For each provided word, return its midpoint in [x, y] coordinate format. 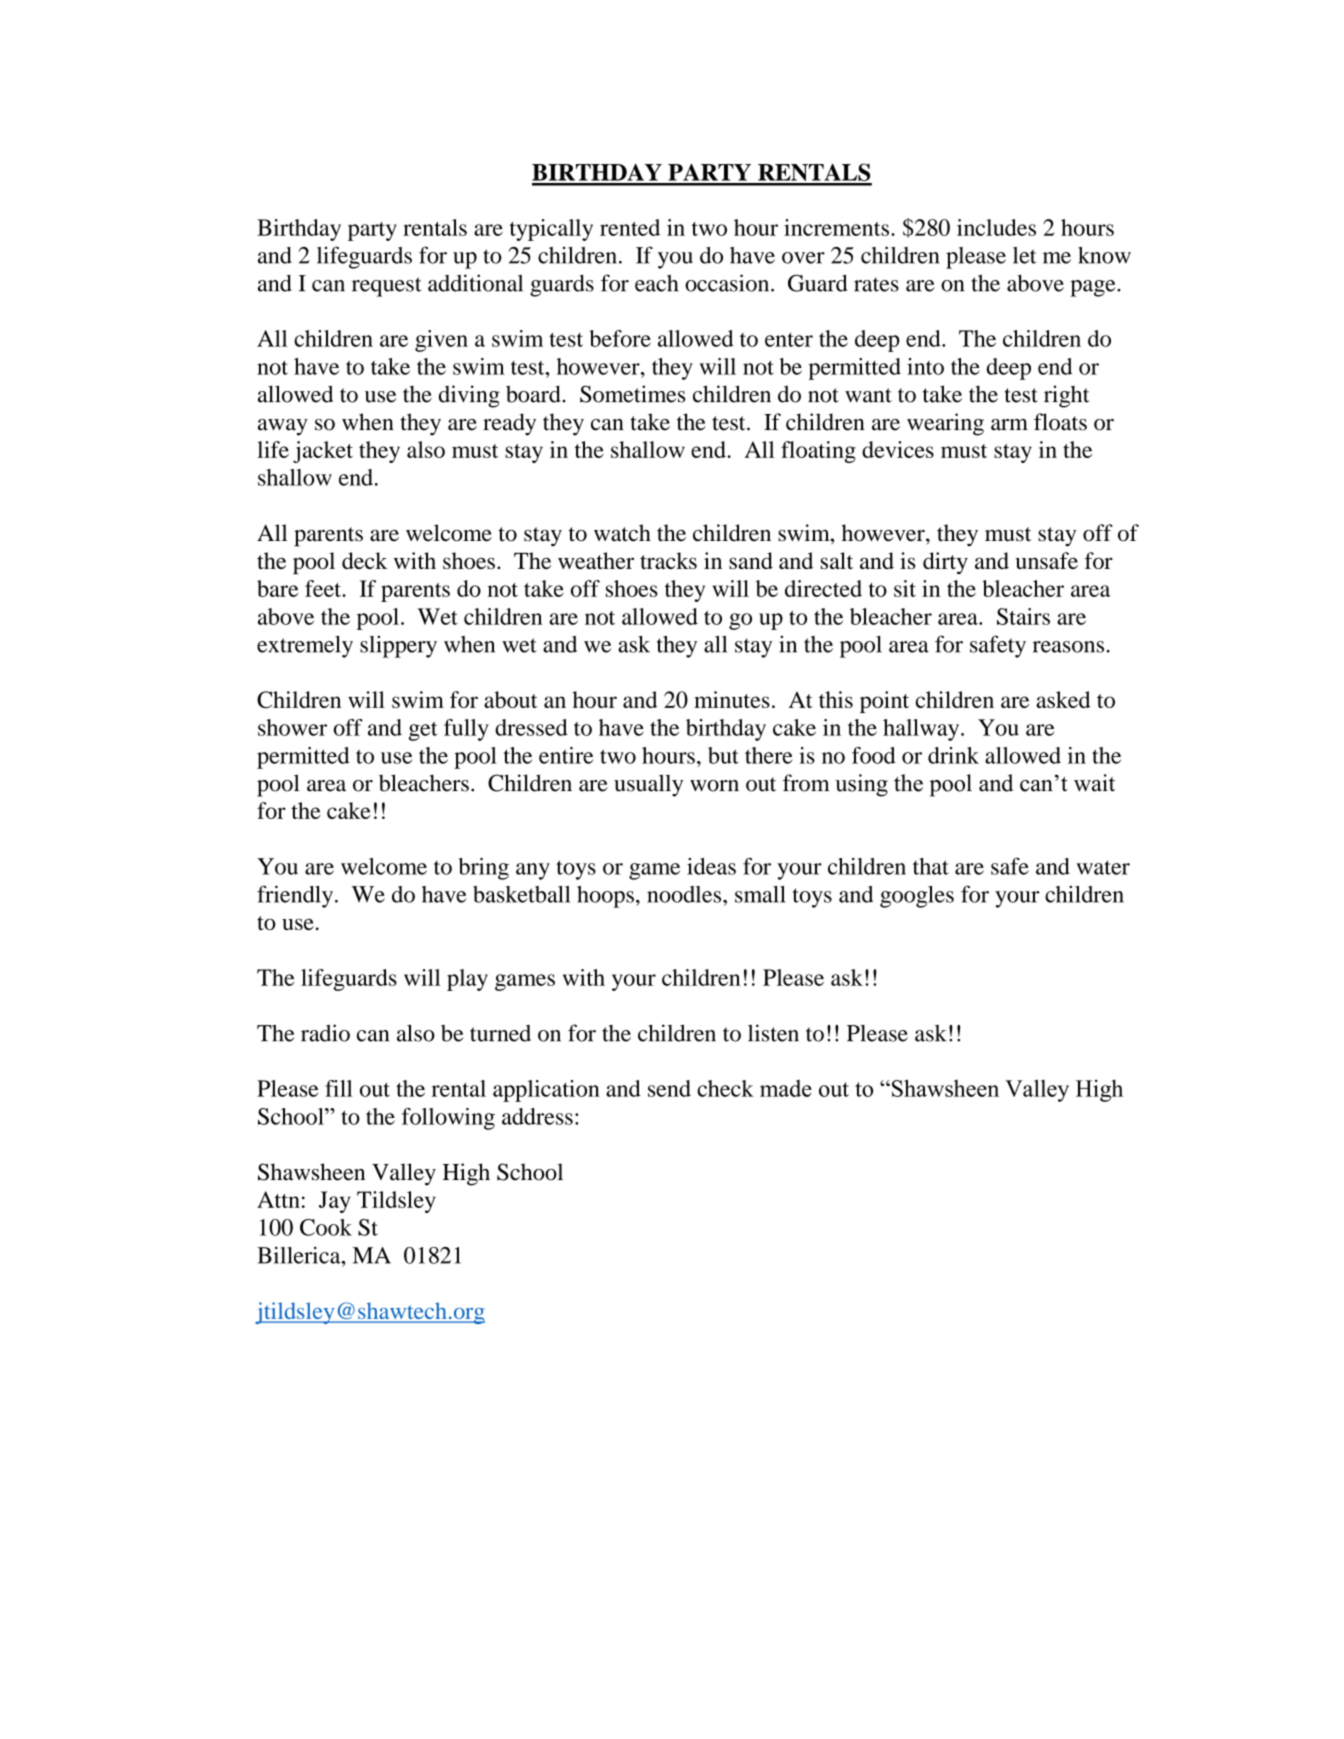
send [669, 1088]
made [786, 1088]
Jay [335, 1202]
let [1024, 255]
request [387, 287]
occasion [728, 283]
